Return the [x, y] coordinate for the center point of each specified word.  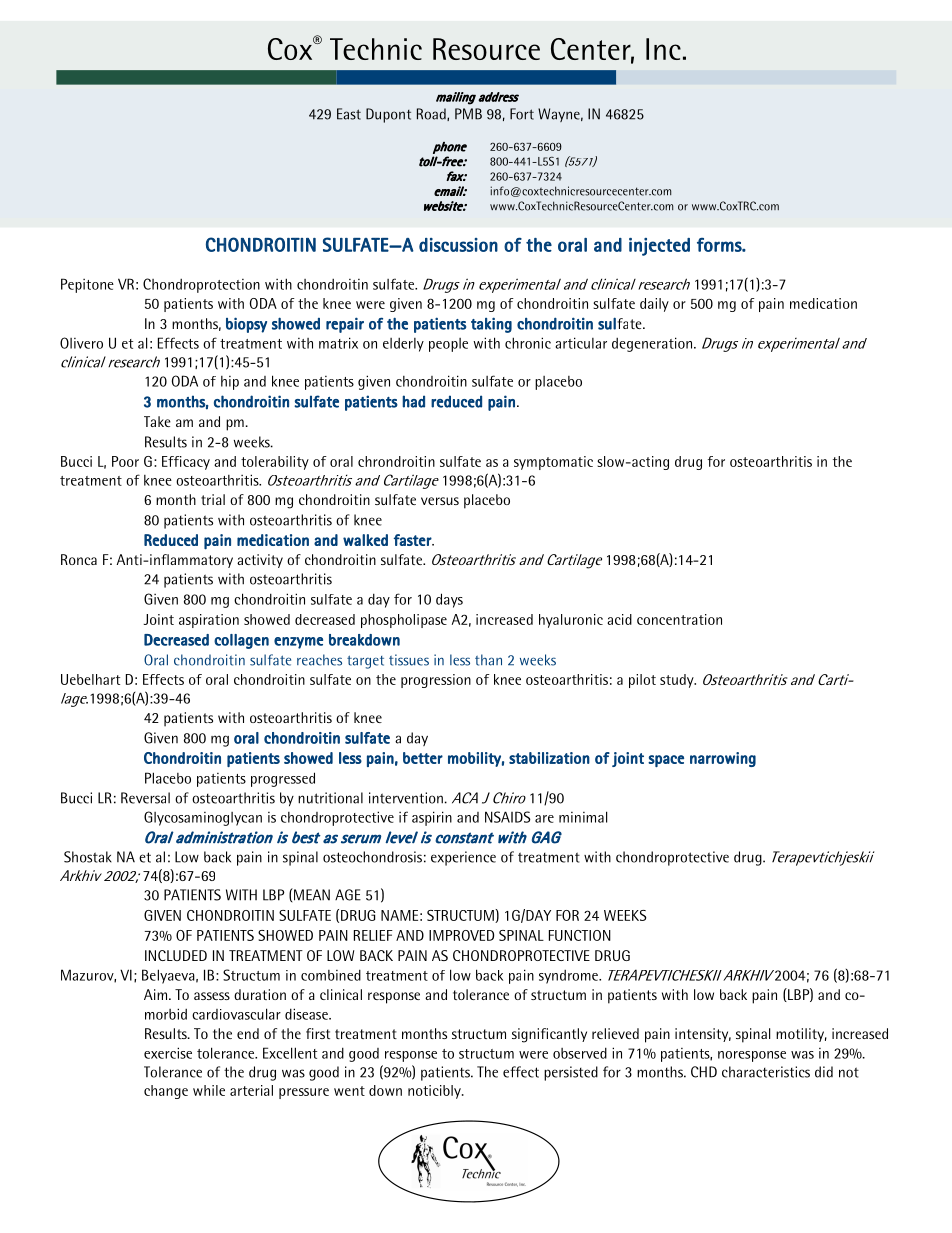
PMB [468, 114]
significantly [549, 1035]
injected [659, 247]
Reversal [145, 798]
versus [440, 501]
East [349, 114]
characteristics [766, 1072]
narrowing [723, 759]
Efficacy [186, 463]
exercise [168, 1053]
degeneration [653, 344]
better [423, 758]
